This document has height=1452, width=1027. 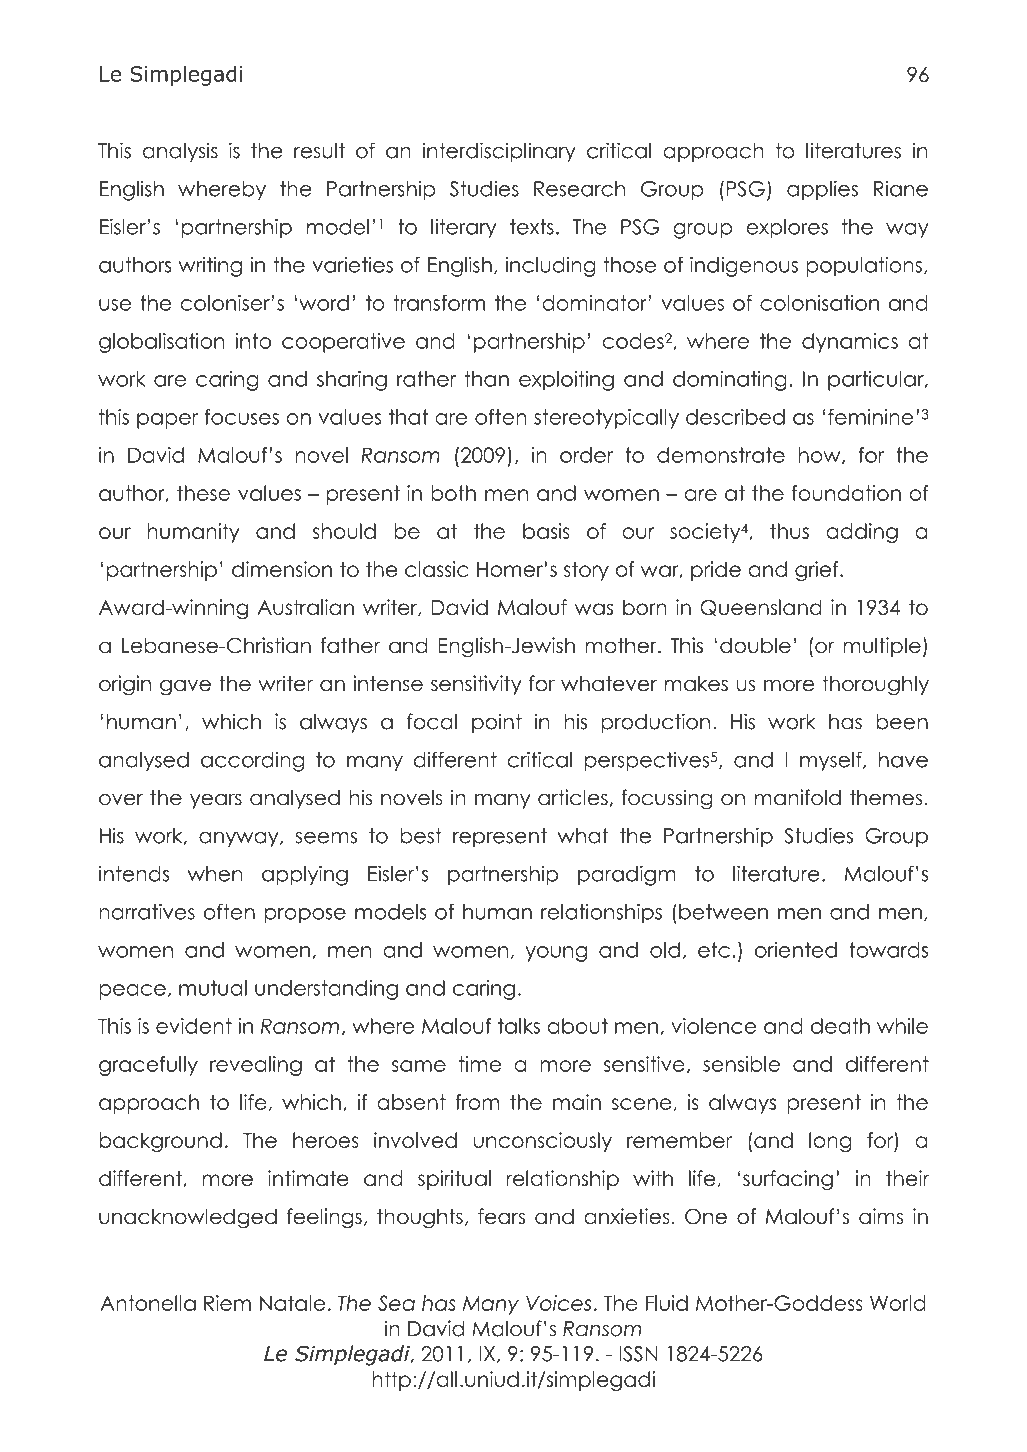 What do you see at coordinates (822, 190) in the document?
I see `applies` at bounding box center [822, 190].
